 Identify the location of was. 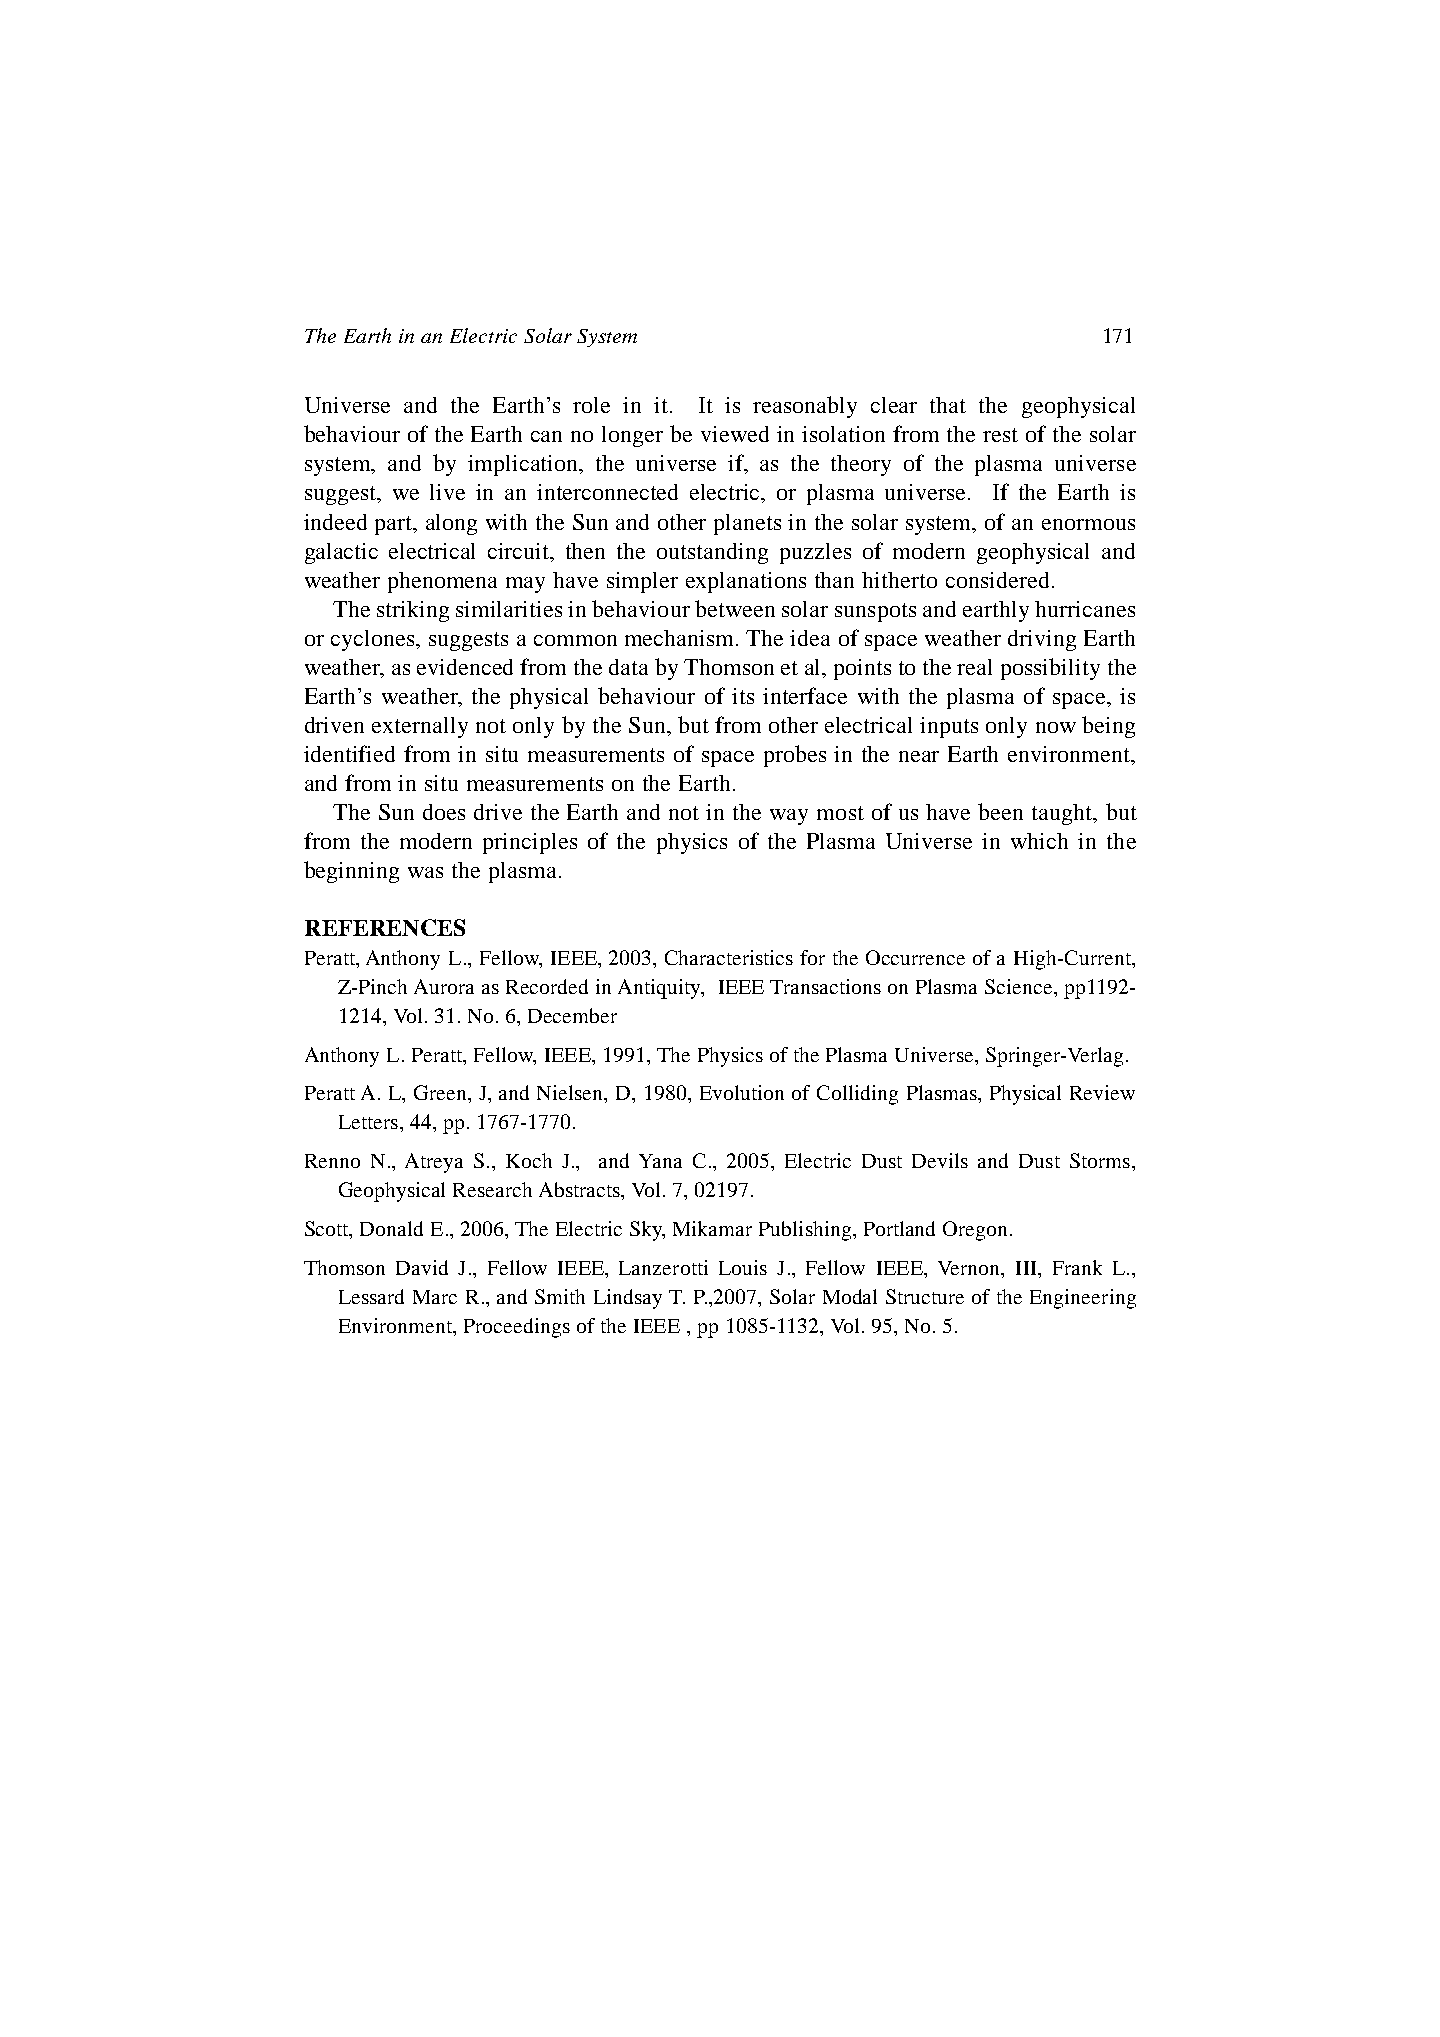
(425, 872).
